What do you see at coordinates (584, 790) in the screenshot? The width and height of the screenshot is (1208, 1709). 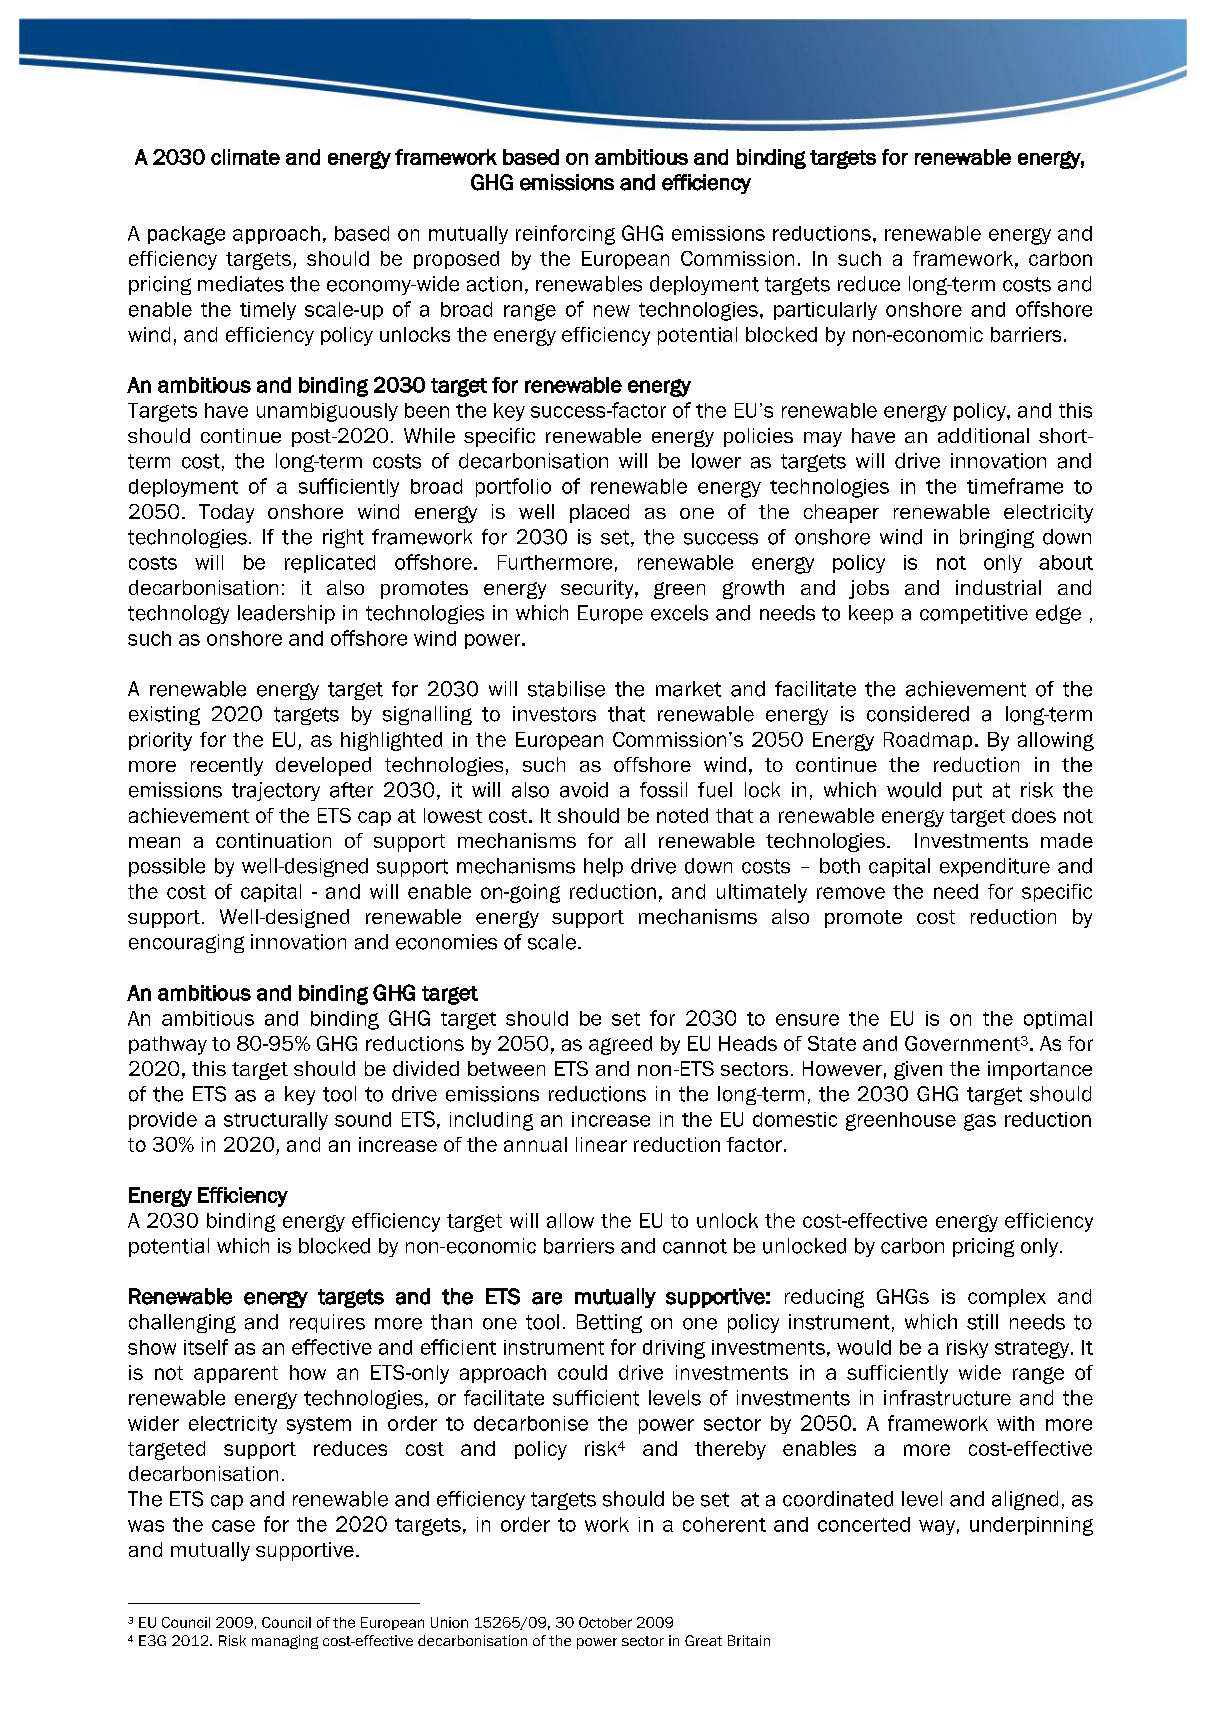 I see `avoid` at bounding box center [584, 790].
